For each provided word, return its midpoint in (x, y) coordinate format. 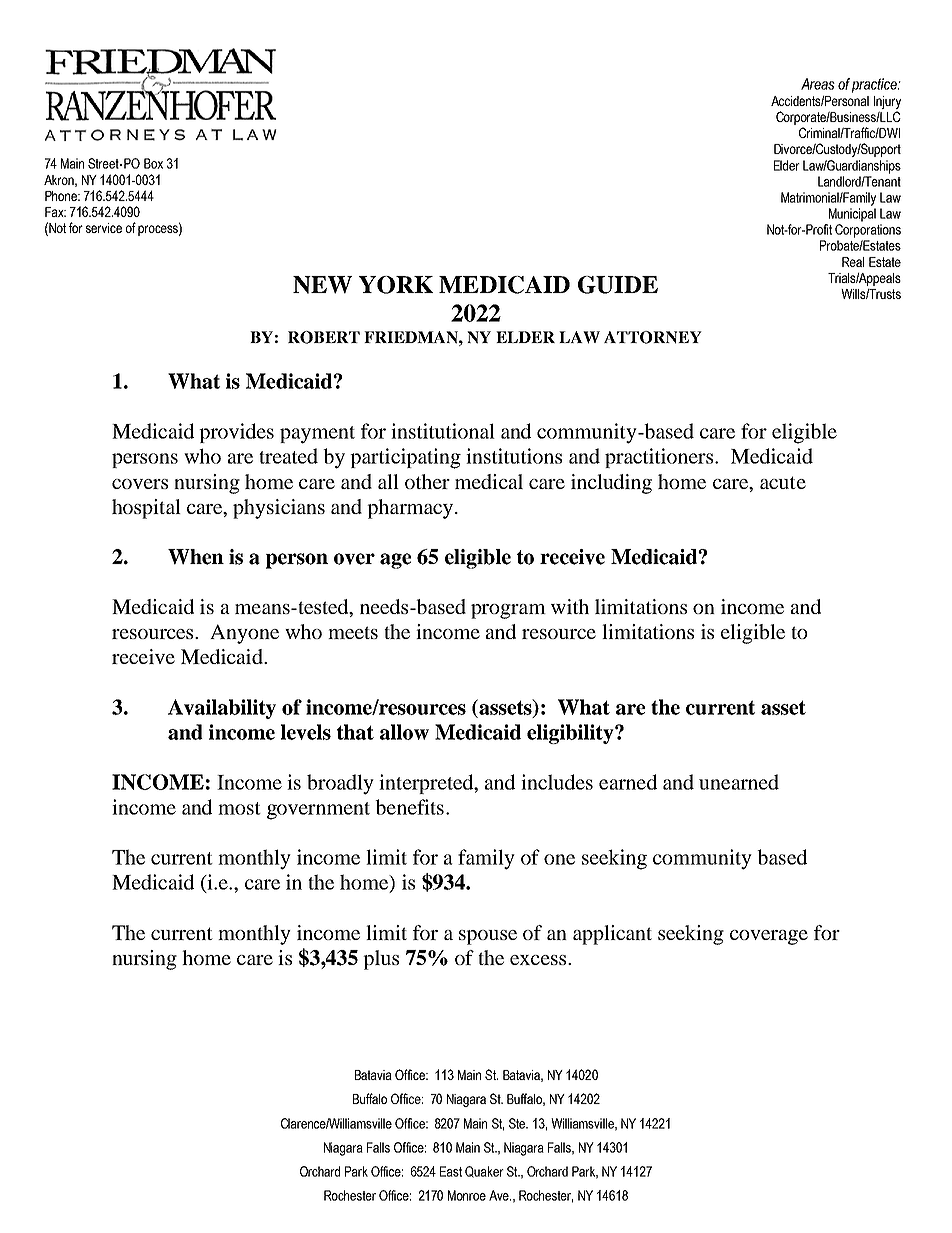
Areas (818, 84)
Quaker (484, 1172)
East (451, 1171)
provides (236, 433)
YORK (396, 285)
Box (153, 163)
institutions (514, 456)
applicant (612, 935)
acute (783, 482)
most (239, 808)
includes (557, 782)
